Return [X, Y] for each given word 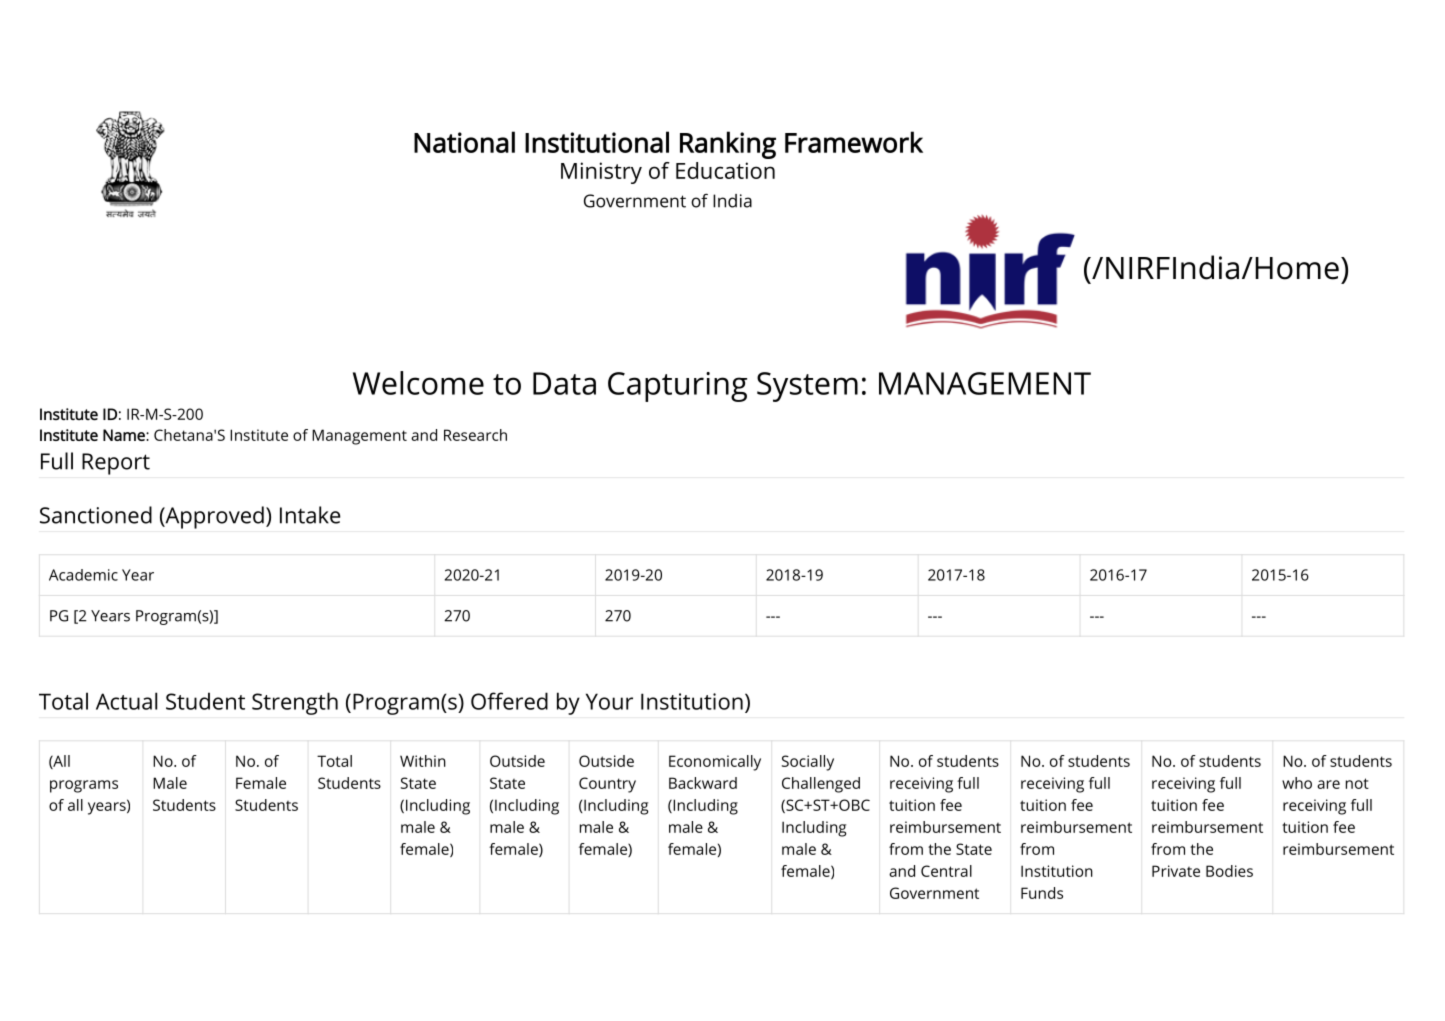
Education [725, 170]
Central [946, 871]
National [464, 142]
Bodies [1229, 871]
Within [423, 761]
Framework [854, 142]
